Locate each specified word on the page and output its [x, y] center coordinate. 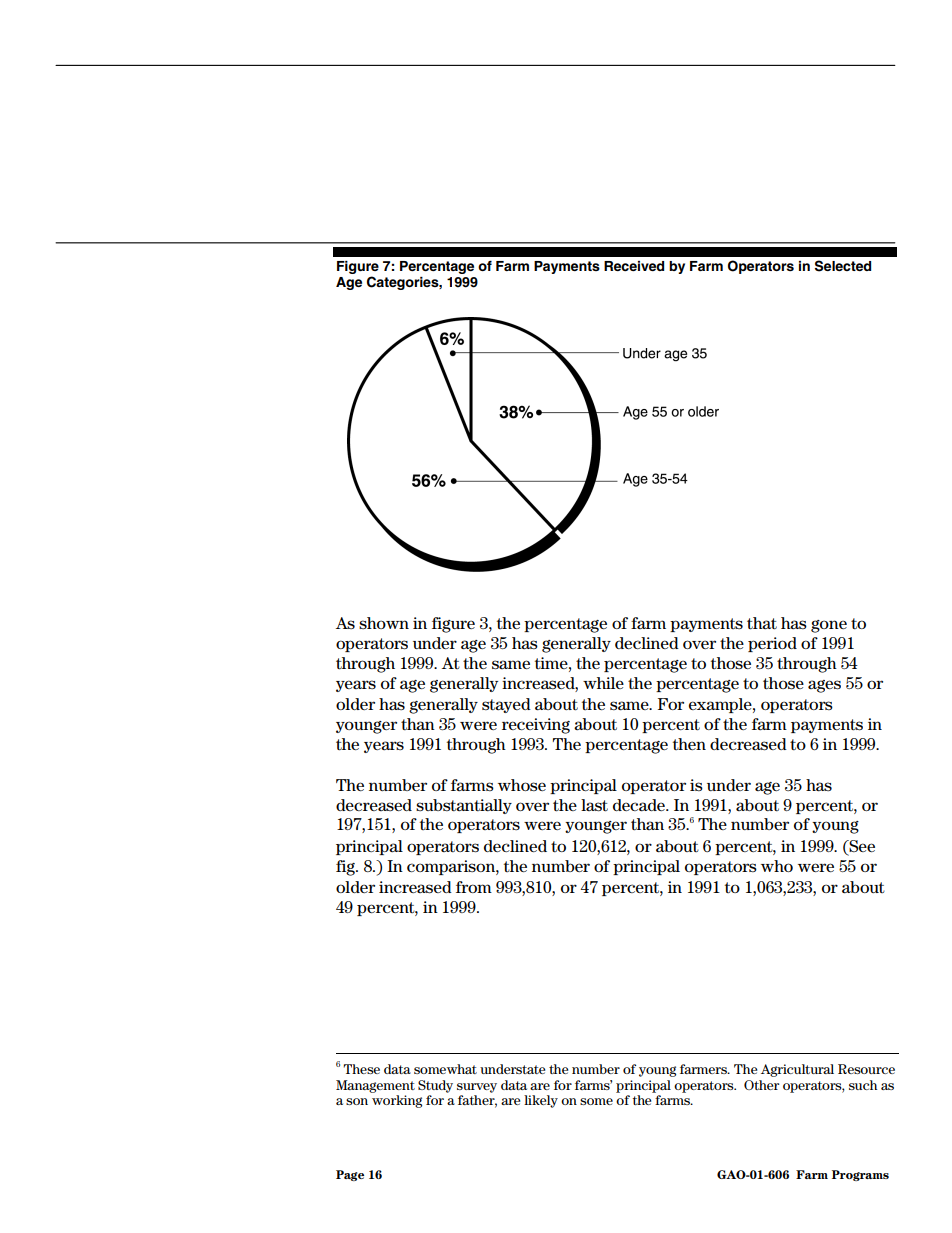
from [474, 887]
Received [634, 266]
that [762, 623]
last [594, 805]
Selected [843, 266]
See [861, 847]
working [397, 1101]
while [603, 683]
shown [384, 623]
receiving [536, 726]
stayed [506, 705]
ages [824, 686]
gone [829, 626]
